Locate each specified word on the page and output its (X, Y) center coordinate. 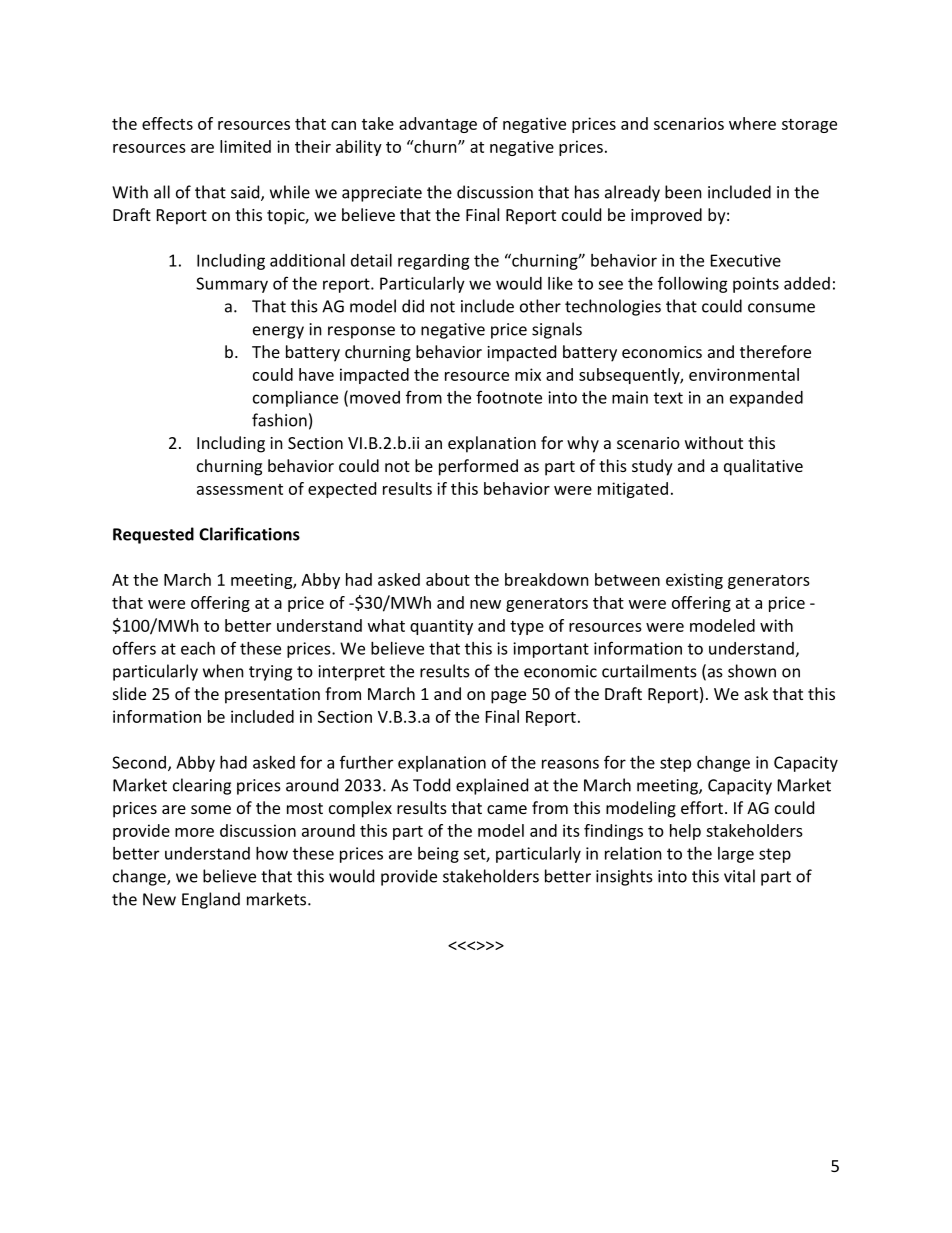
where (752, 123)
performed (478, 467)
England (211, 900)
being (438, 855)
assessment (240, 489)
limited (245, 146)
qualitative (763, 467)
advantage (438, 125)
